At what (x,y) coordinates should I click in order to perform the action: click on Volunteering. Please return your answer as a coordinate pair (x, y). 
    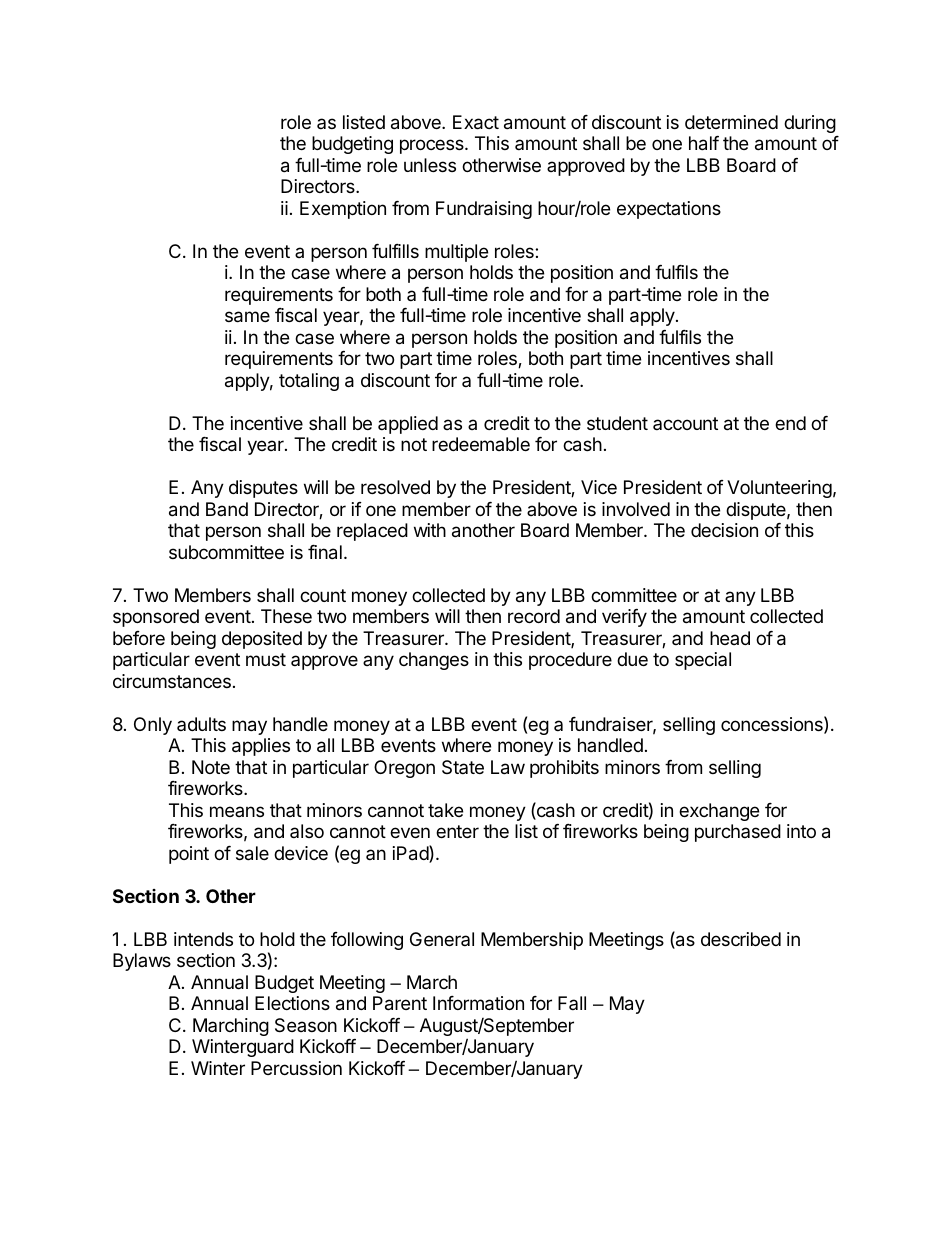
    Looking at the image, I should click on (779, 489).
